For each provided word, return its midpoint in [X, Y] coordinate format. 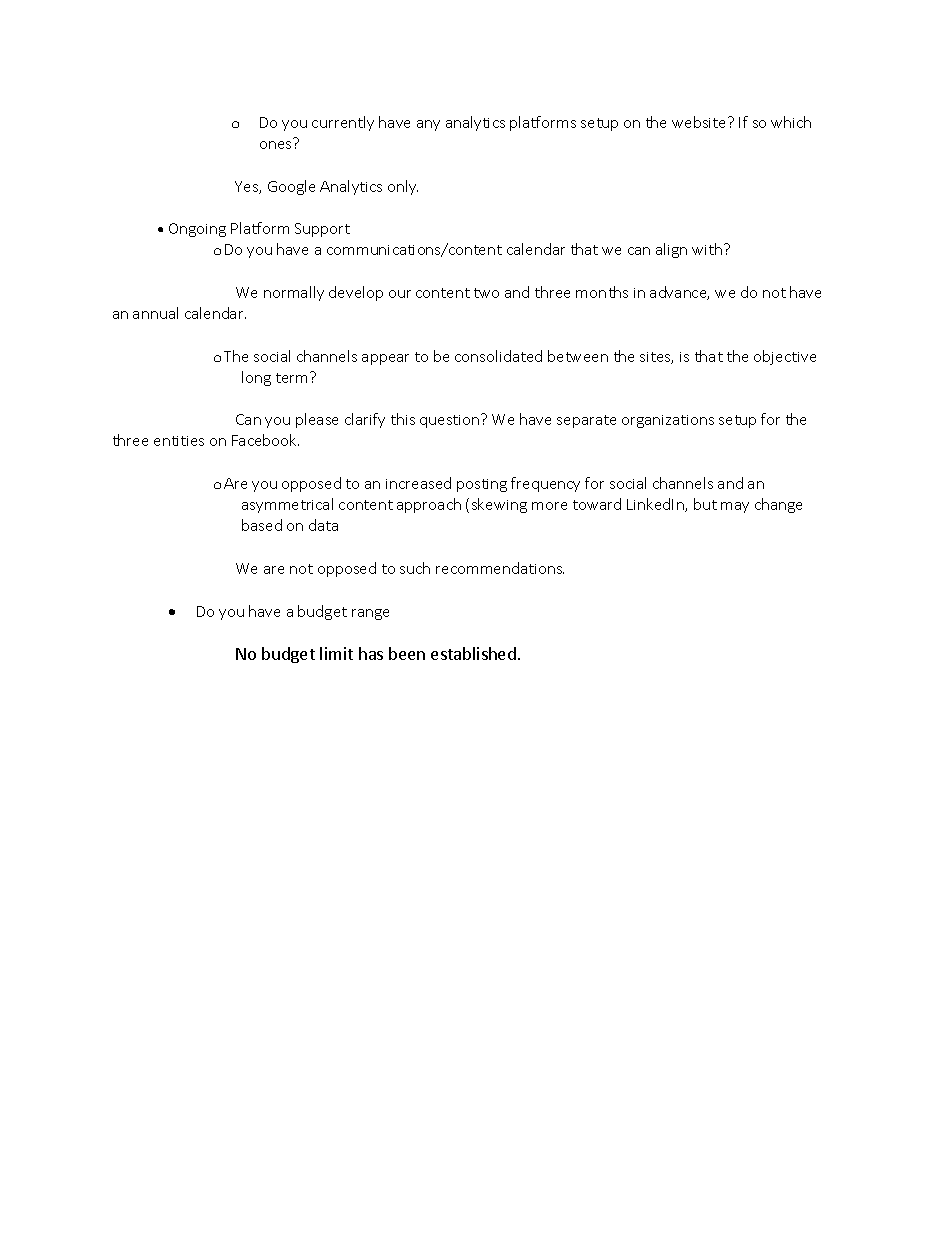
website [700, 122]
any [428, 125]
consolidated [498, 356]
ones [275, 145]
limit [336, 653]
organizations [668, 421]
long [256, 378]
